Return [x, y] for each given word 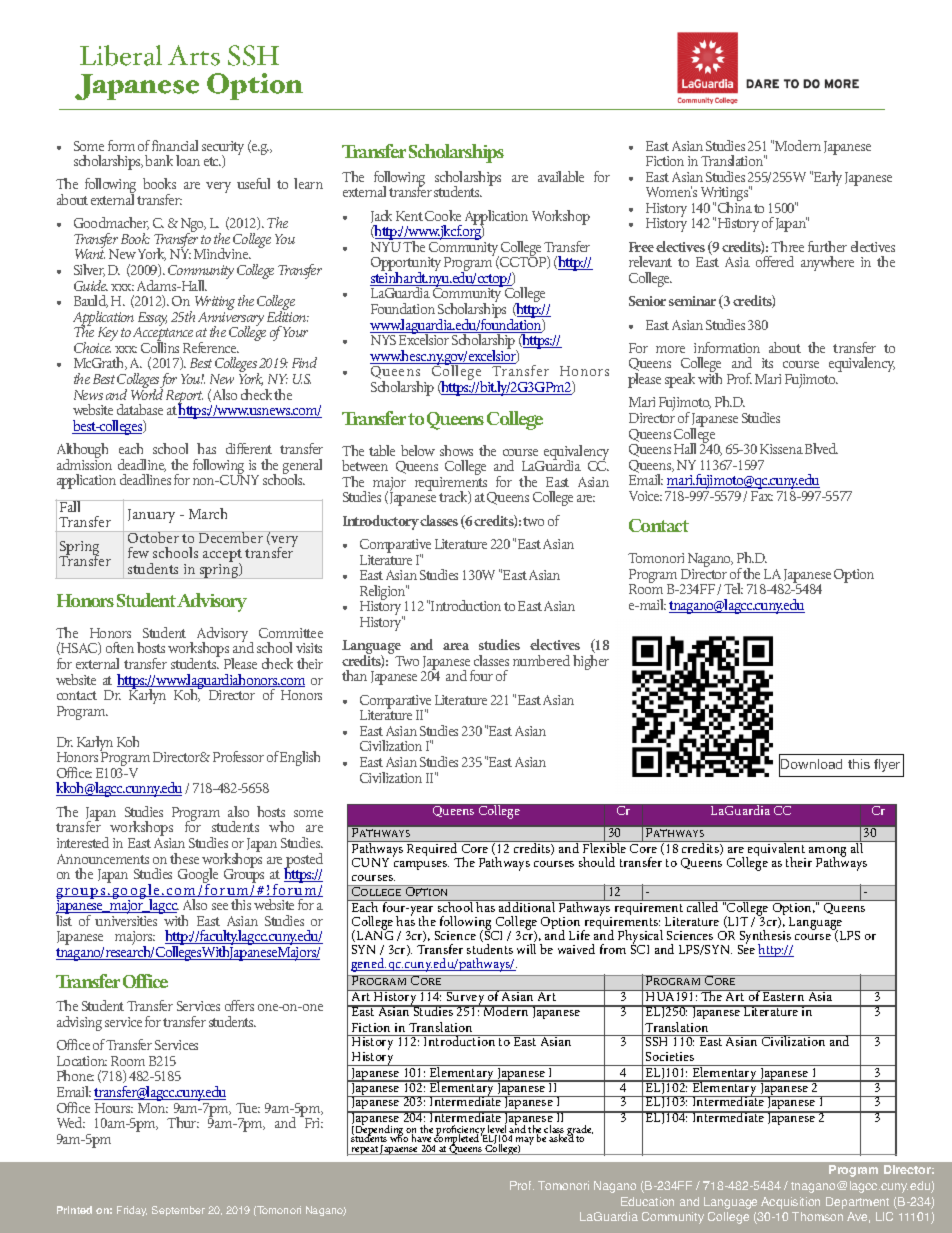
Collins [160, 346]
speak [680, 380]
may [524, 1142]
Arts [194, 55]
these [184, 858]
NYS [383, 340]
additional [527, 906]
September [178, 1211]
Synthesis [765, 938]
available [561, 176]
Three [787, 246]
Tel [733, 588]
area [456, 646]
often [120, 647]
